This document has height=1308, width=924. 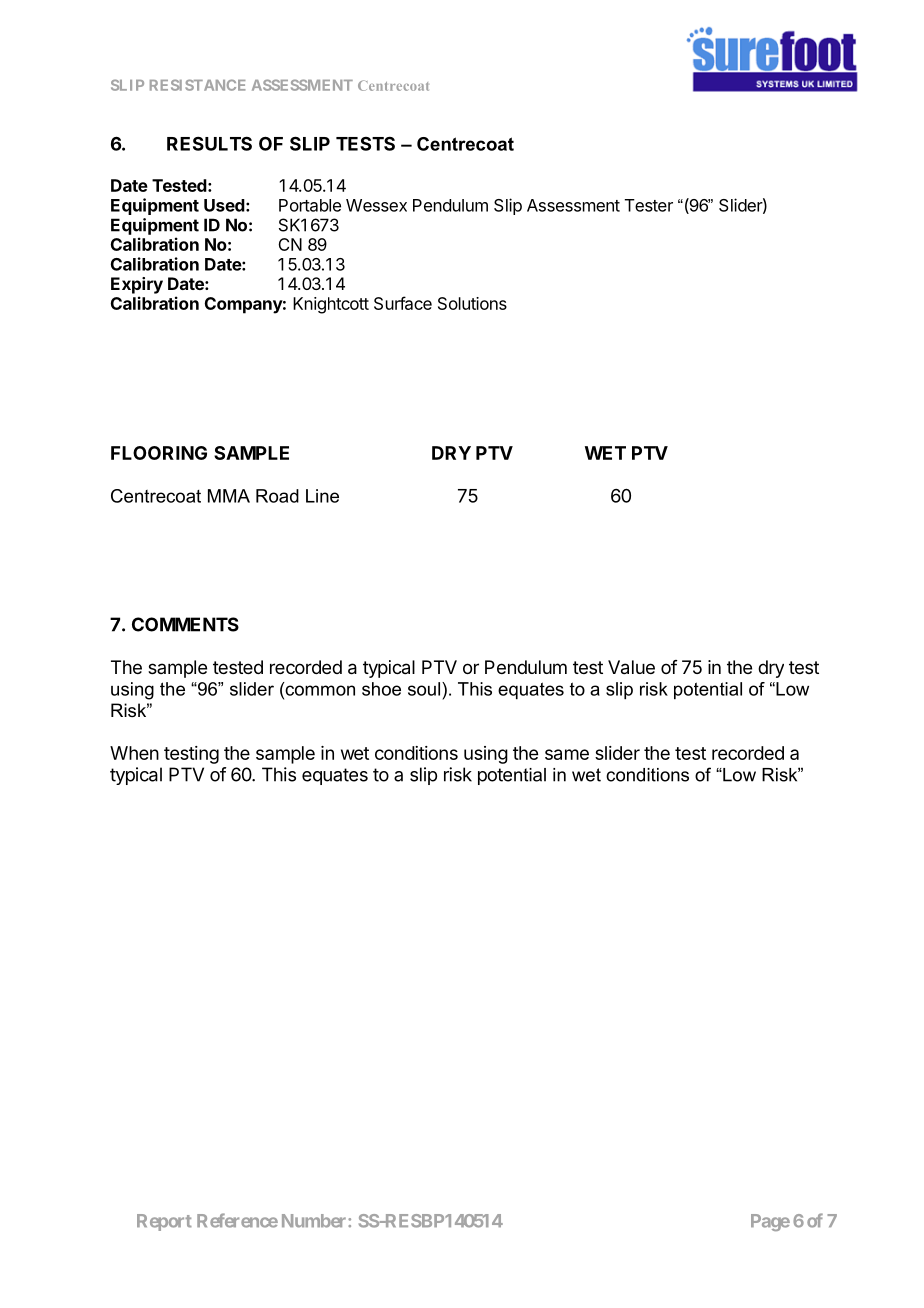 What do you see at coordinates (567, 754) in the document?
I see `same` at bounding box center [567, 754].
